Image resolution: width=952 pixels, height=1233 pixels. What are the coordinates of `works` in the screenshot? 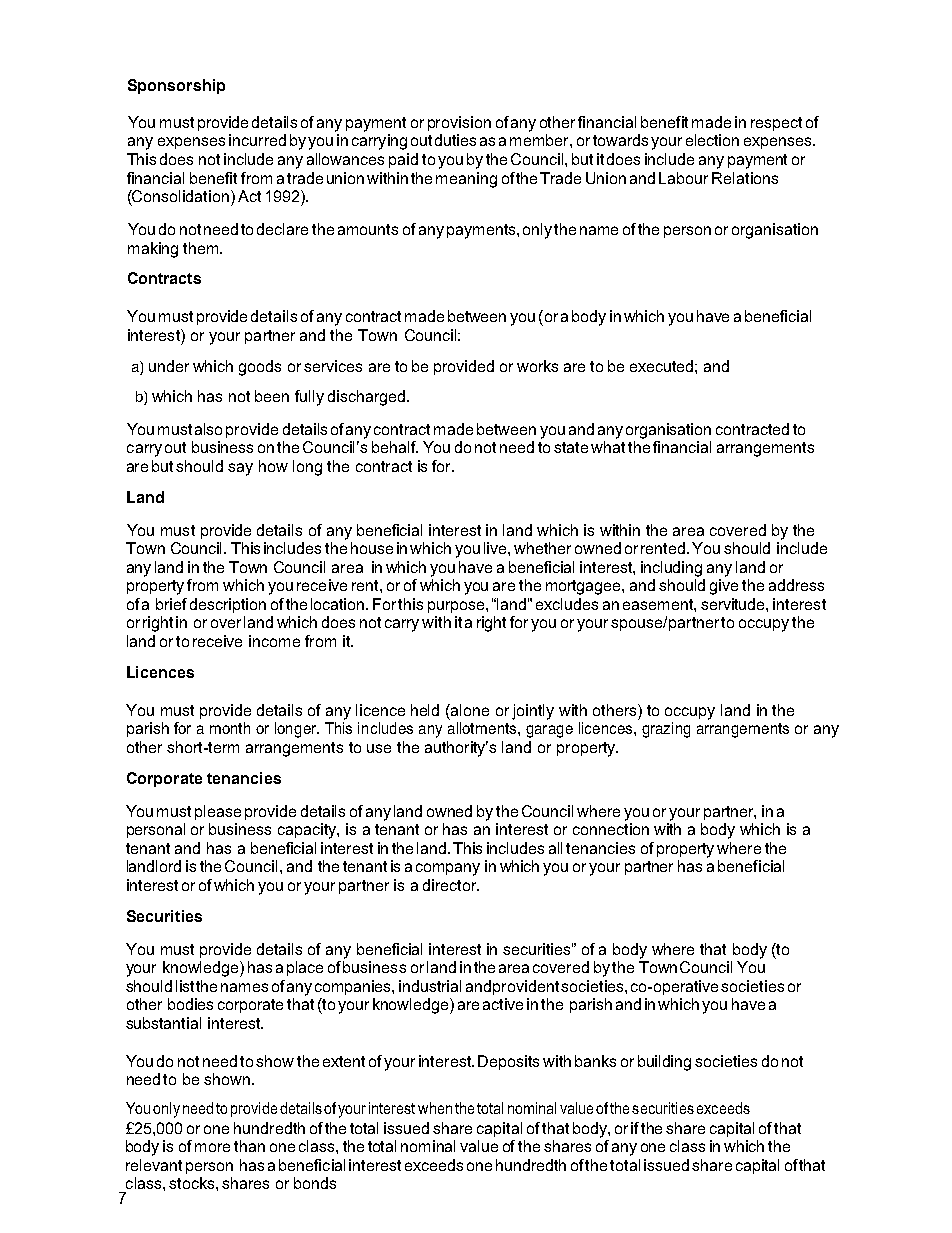 It's located at (537, 366).
